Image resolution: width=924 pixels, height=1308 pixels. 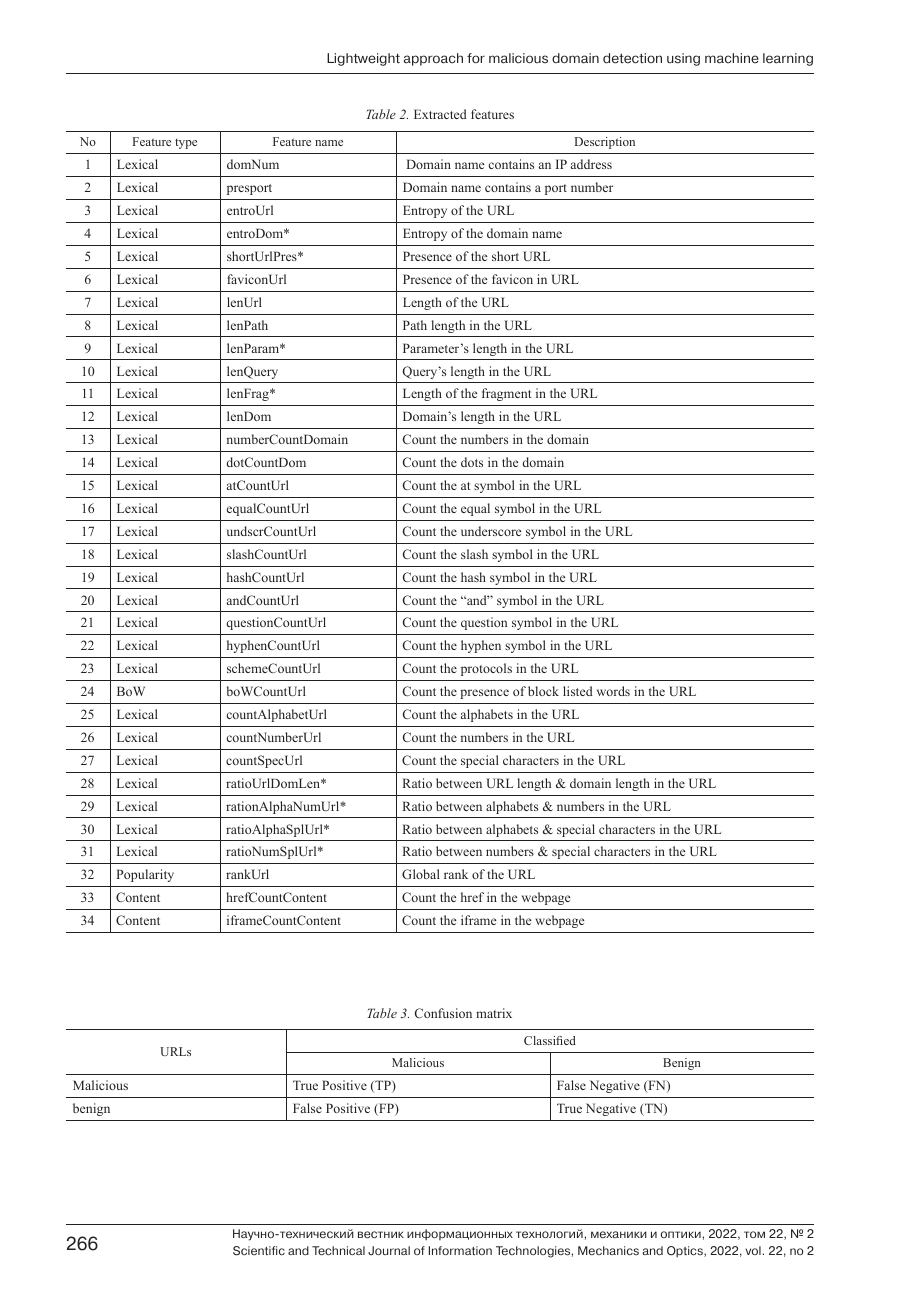 What do you see at coordinates (591, 164) in the page?
I see `address` at bounding box center [591, 164].
